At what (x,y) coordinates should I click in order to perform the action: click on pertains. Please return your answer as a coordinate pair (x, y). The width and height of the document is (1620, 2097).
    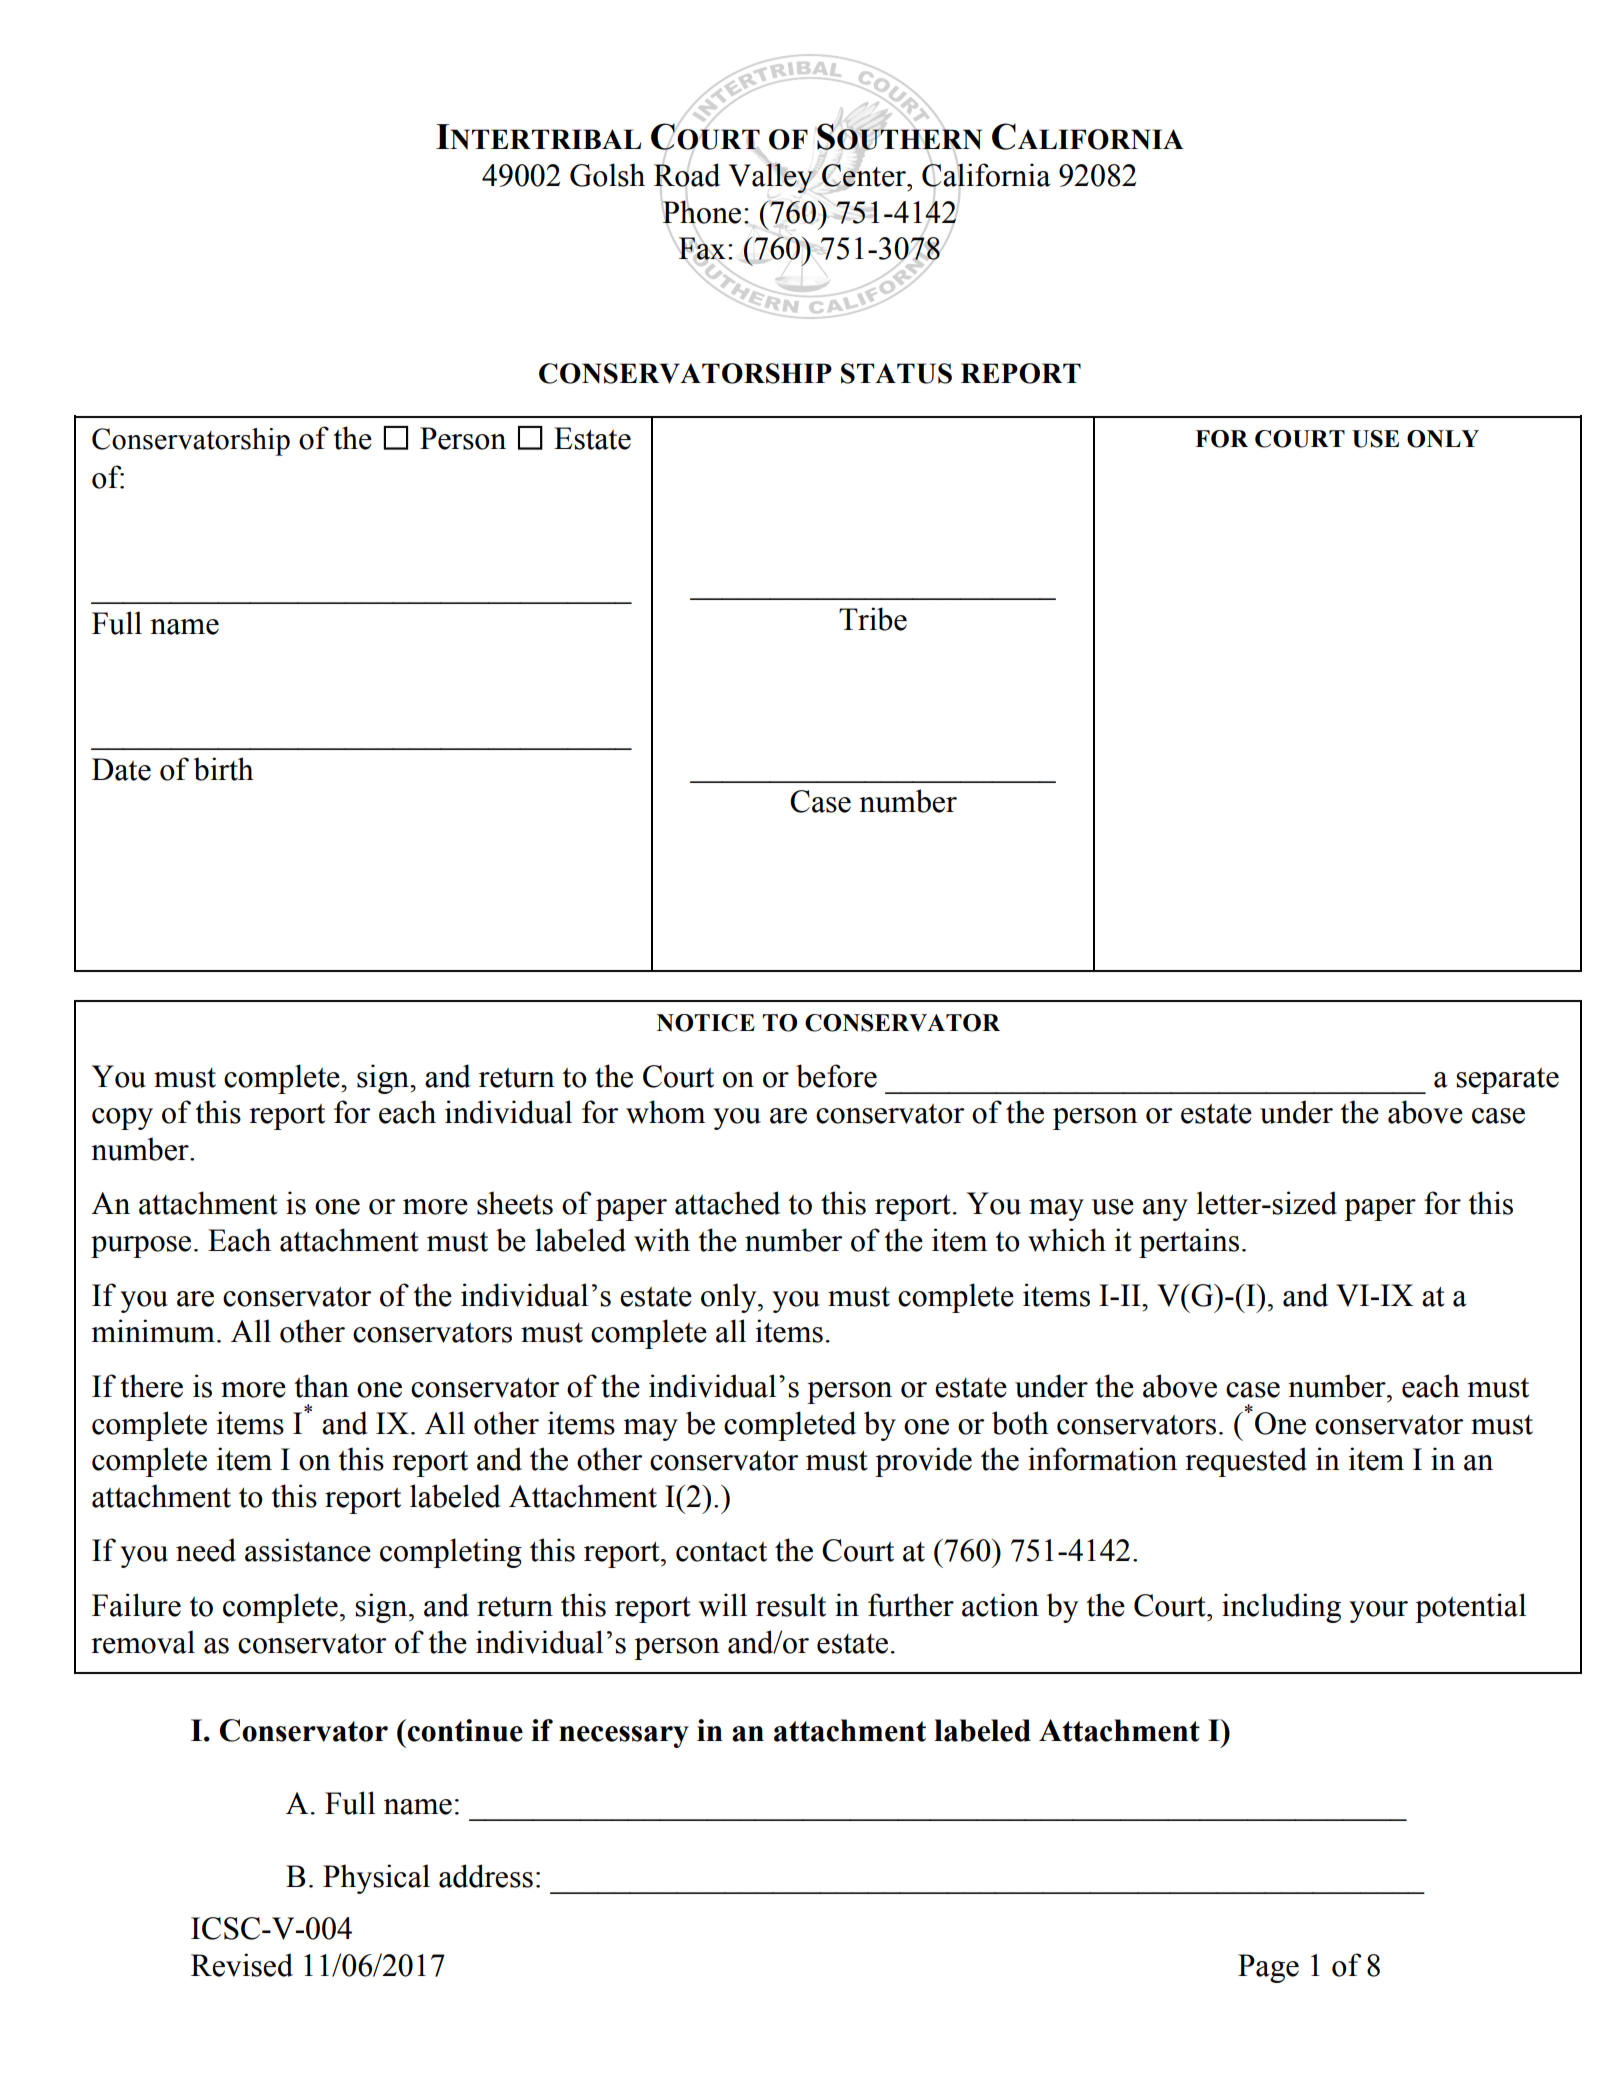
    Looking at the image, I should click on (1189, 1243).
